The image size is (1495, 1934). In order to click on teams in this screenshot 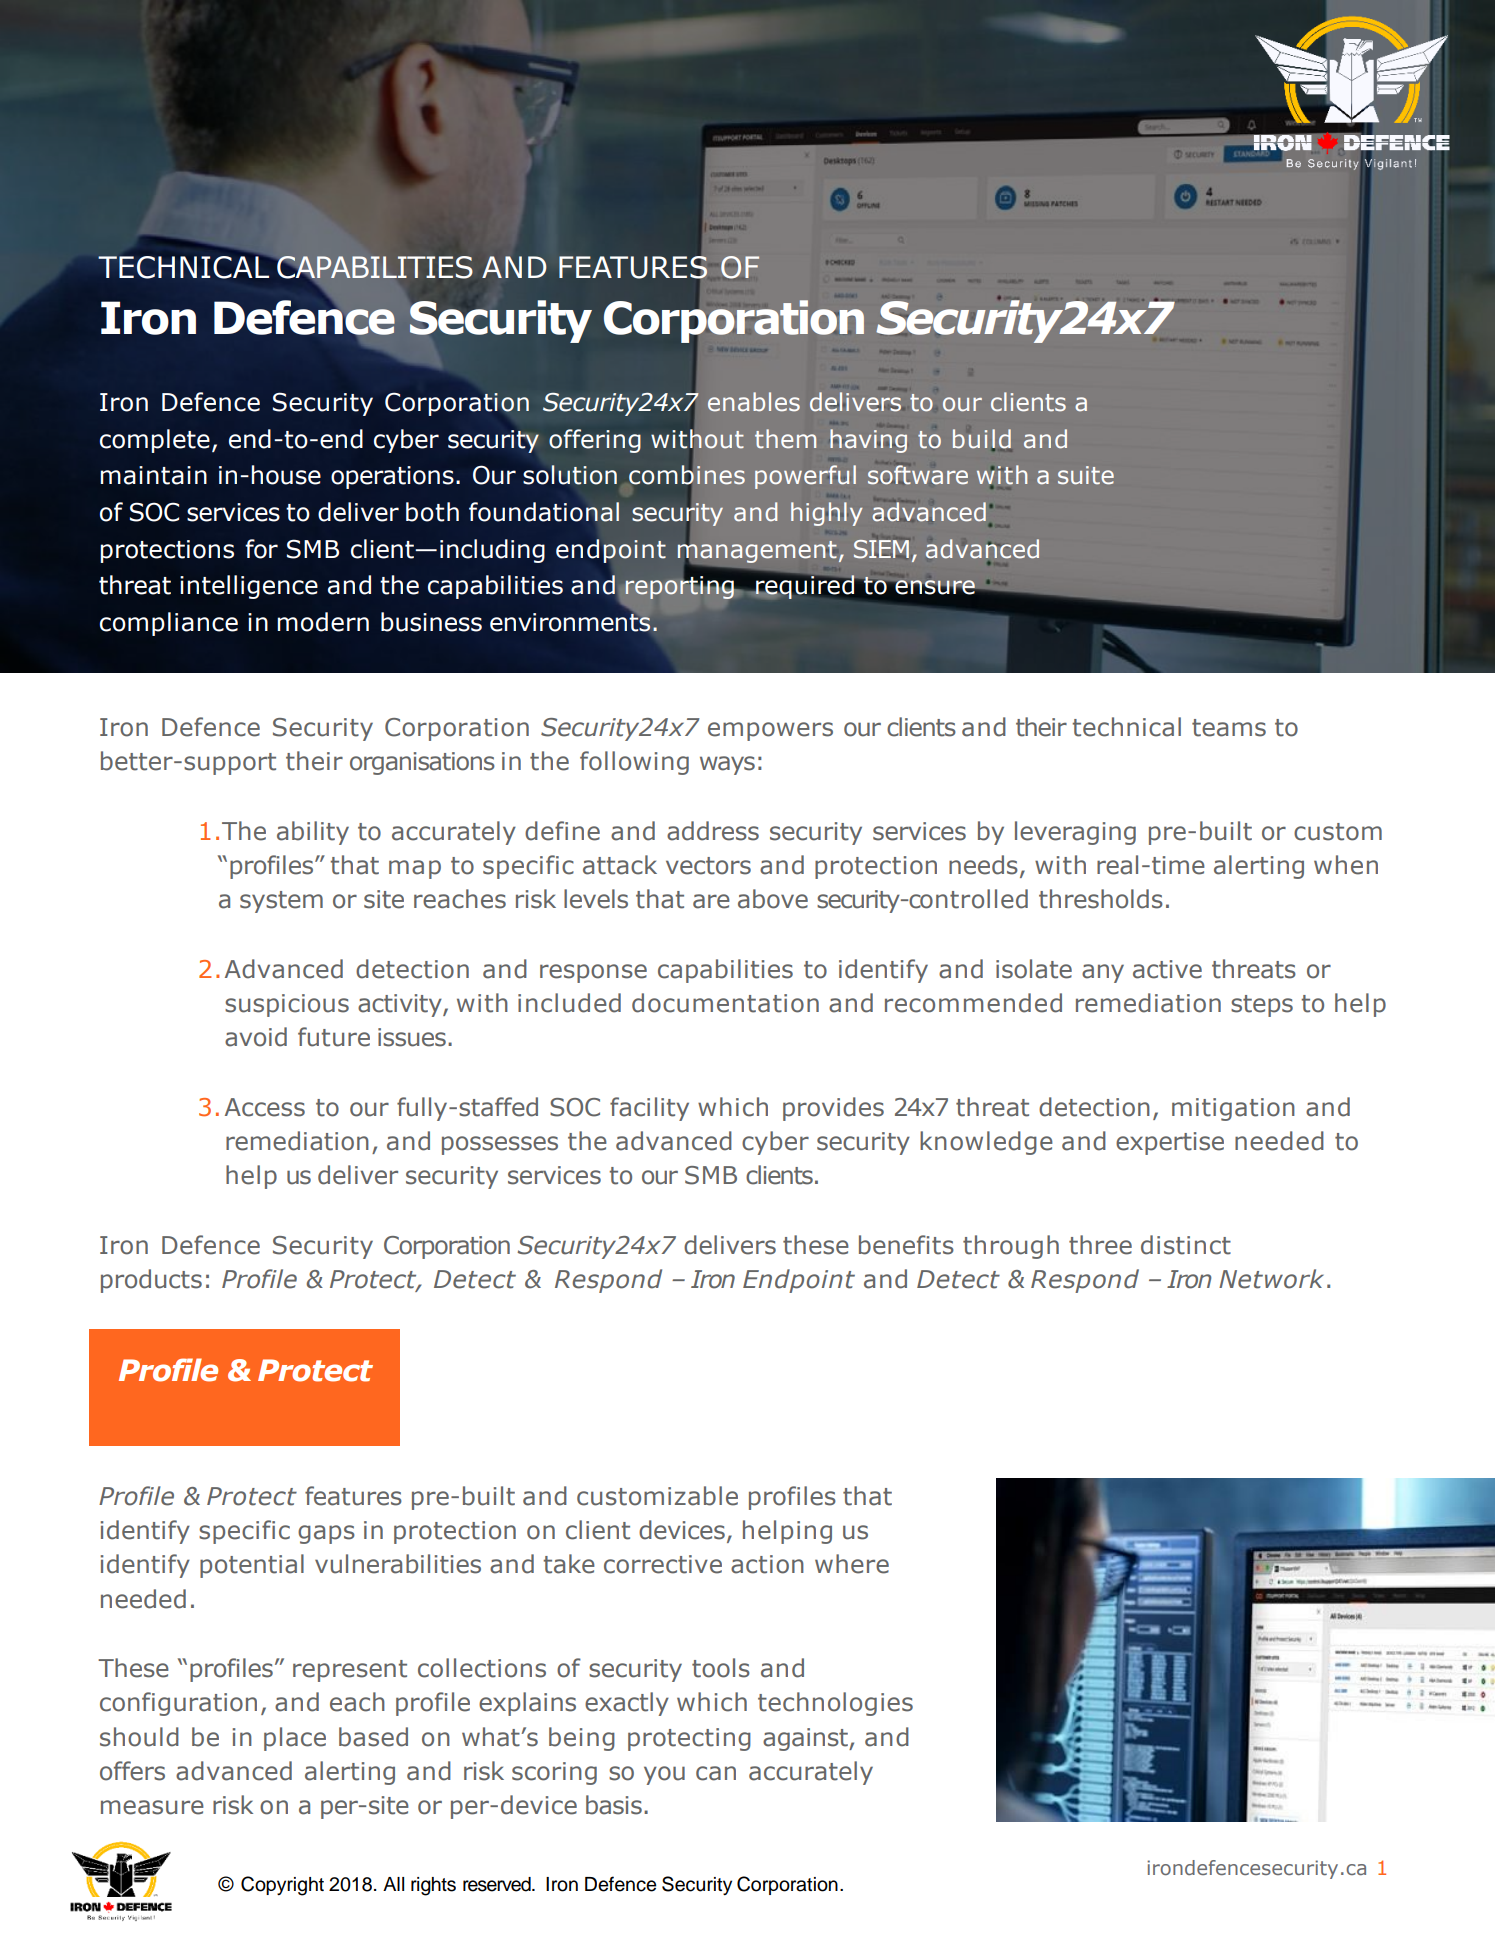, I will do `click(1229, 728)`.
